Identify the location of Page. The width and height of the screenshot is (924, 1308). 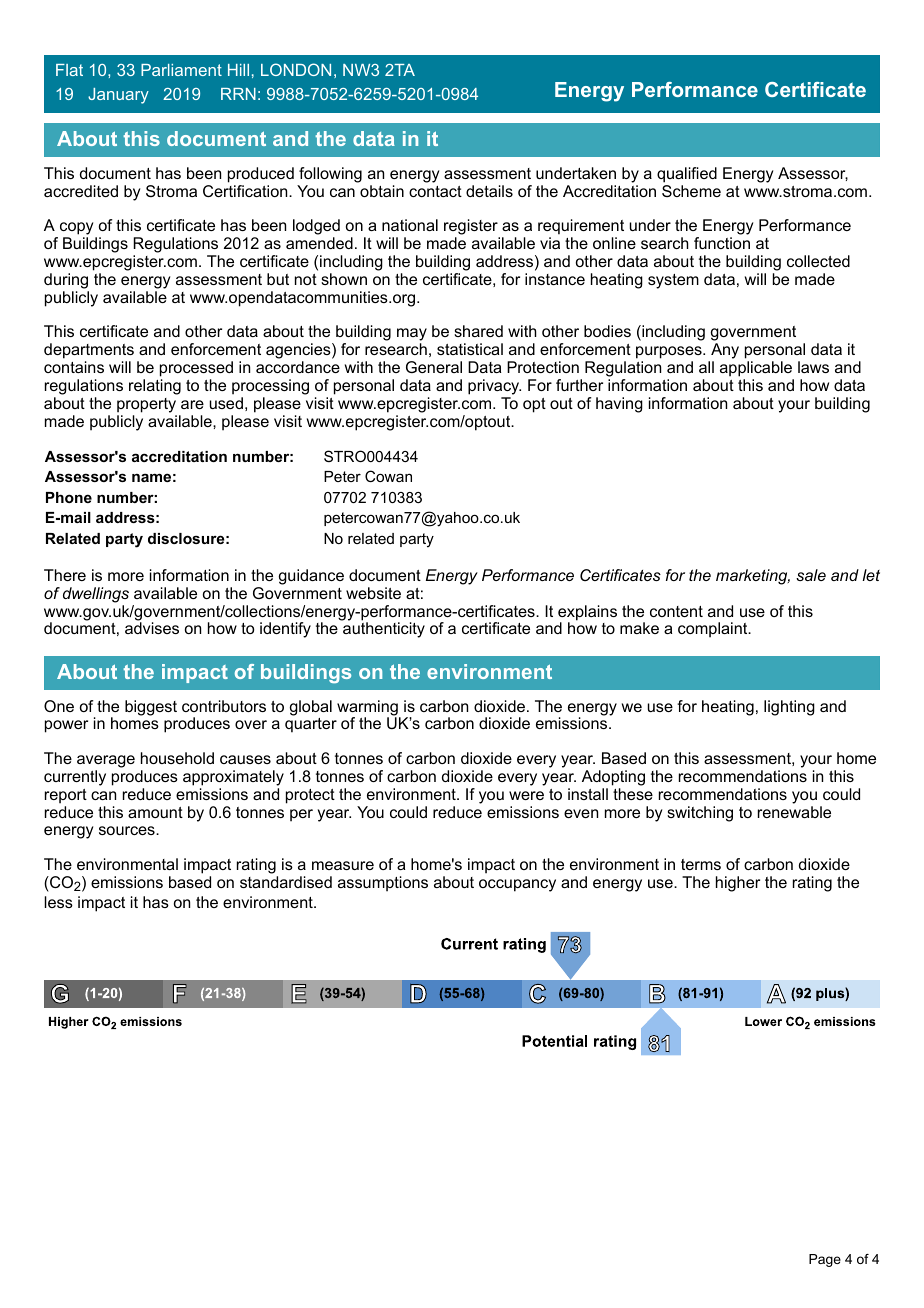
(825, 1260).
